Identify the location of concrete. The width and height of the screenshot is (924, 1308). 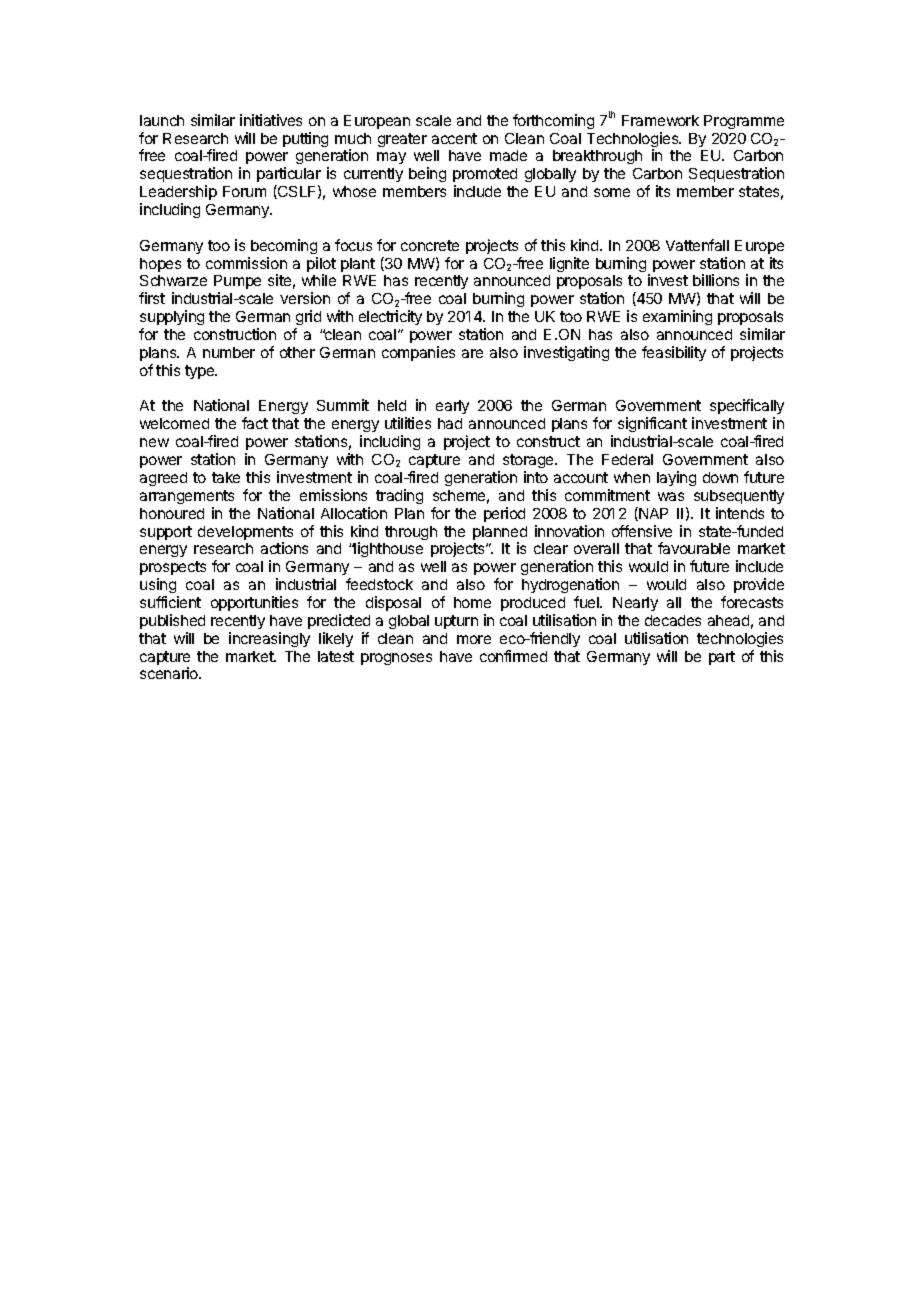
(430, 245).
